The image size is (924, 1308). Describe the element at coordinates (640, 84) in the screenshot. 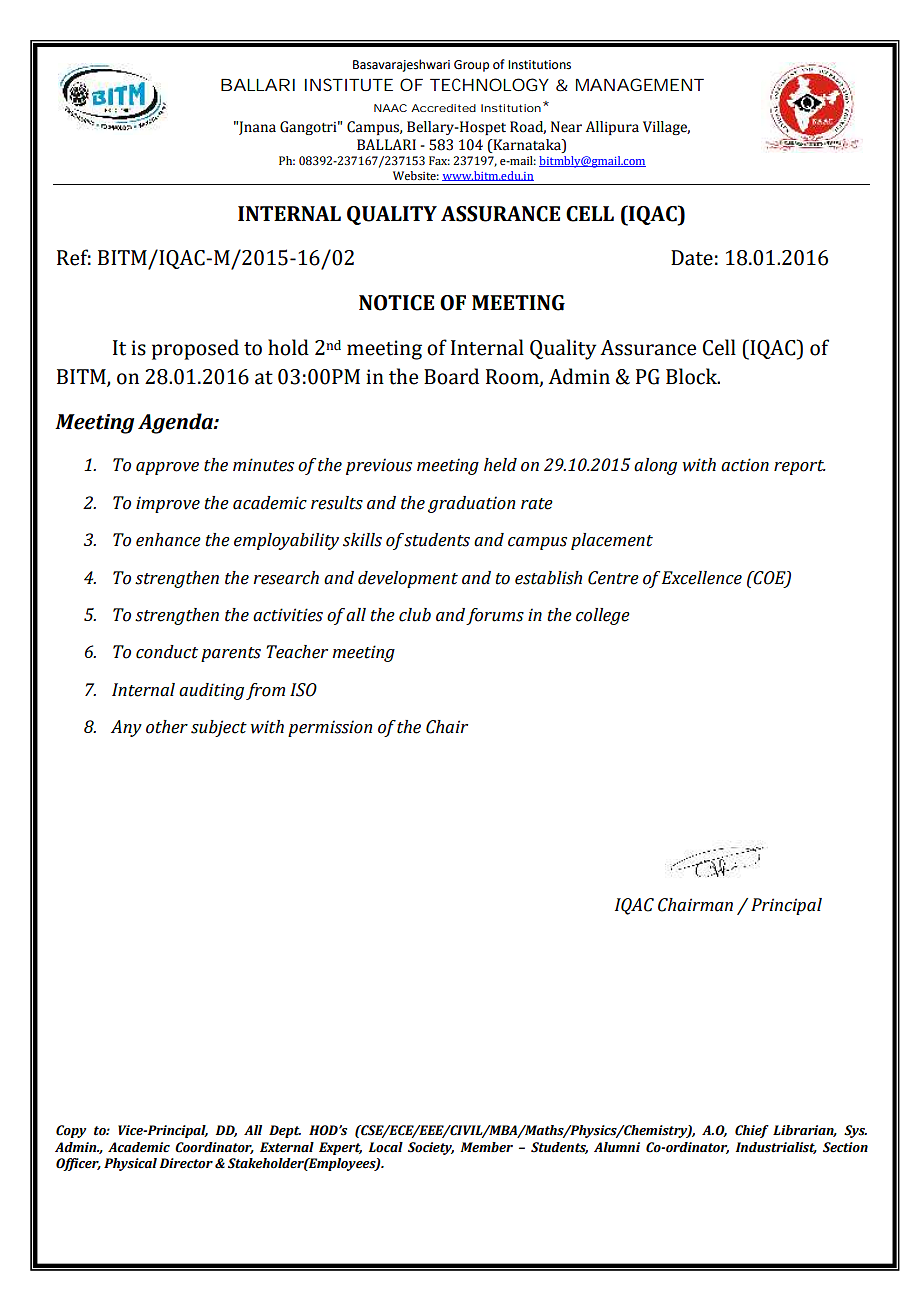

I see `MANAGEMENT` at that location.
